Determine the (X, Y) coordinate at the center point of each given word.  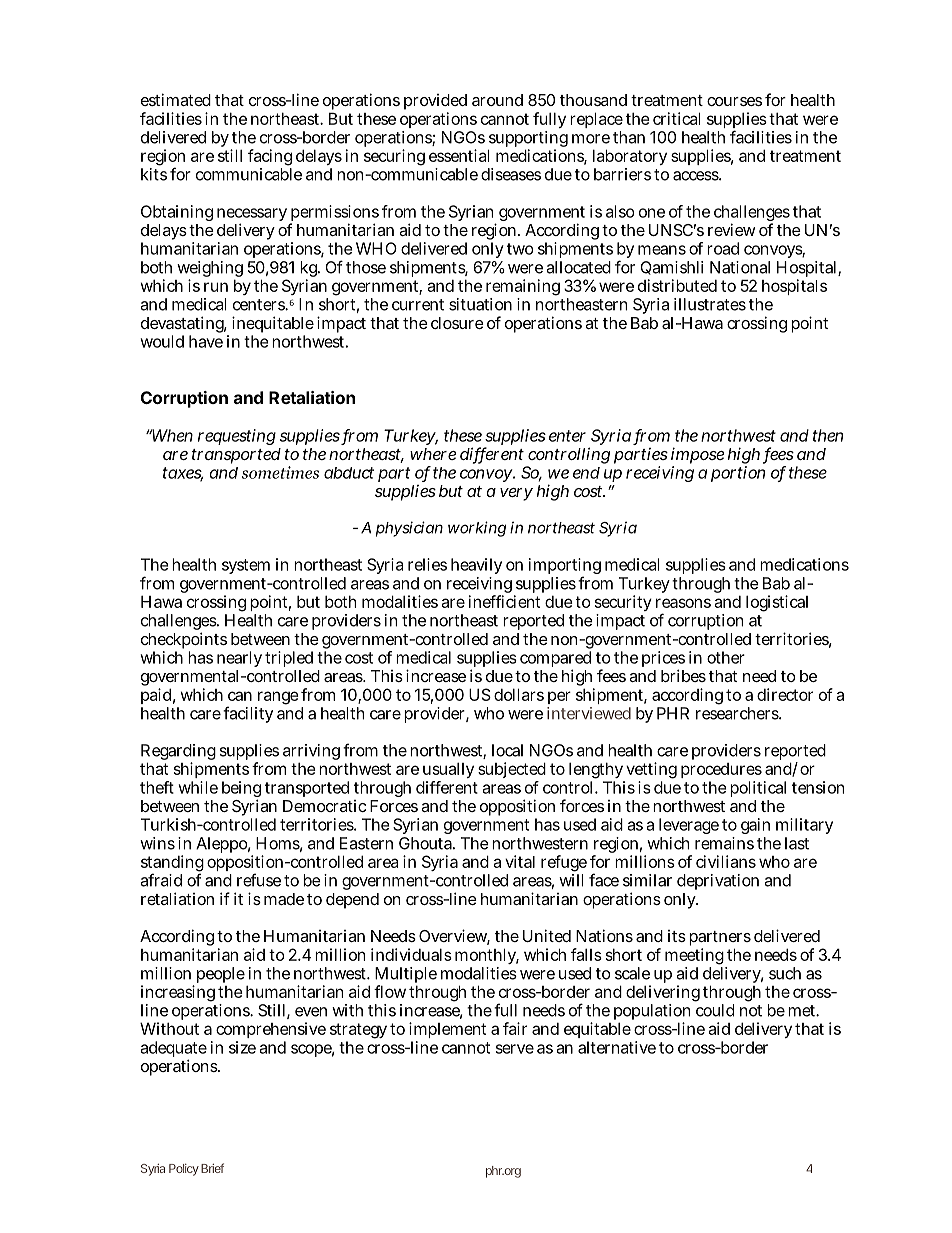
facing (270, 157)
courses (734, 101)
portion (738, 474)
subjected (512, 770)
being (241, 790)
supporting (528, 140)
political (758, 789)
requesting (237, 437)
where (433, 454)
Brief (212, 1168)
